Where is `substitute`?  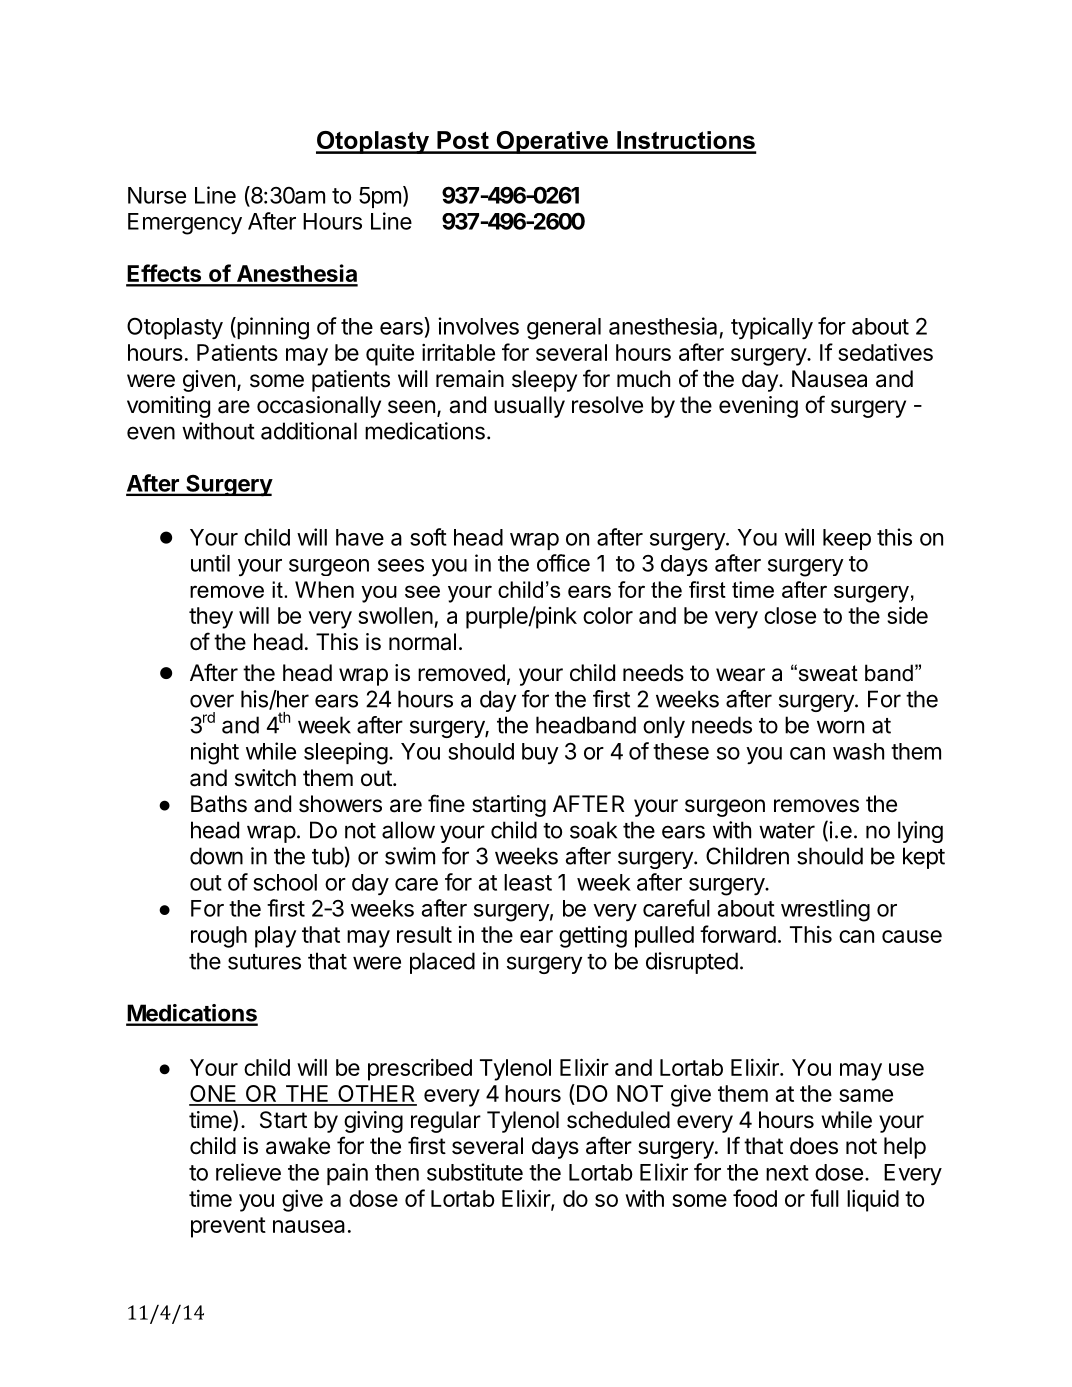 substitute is located at coordinates (475, 1172).
